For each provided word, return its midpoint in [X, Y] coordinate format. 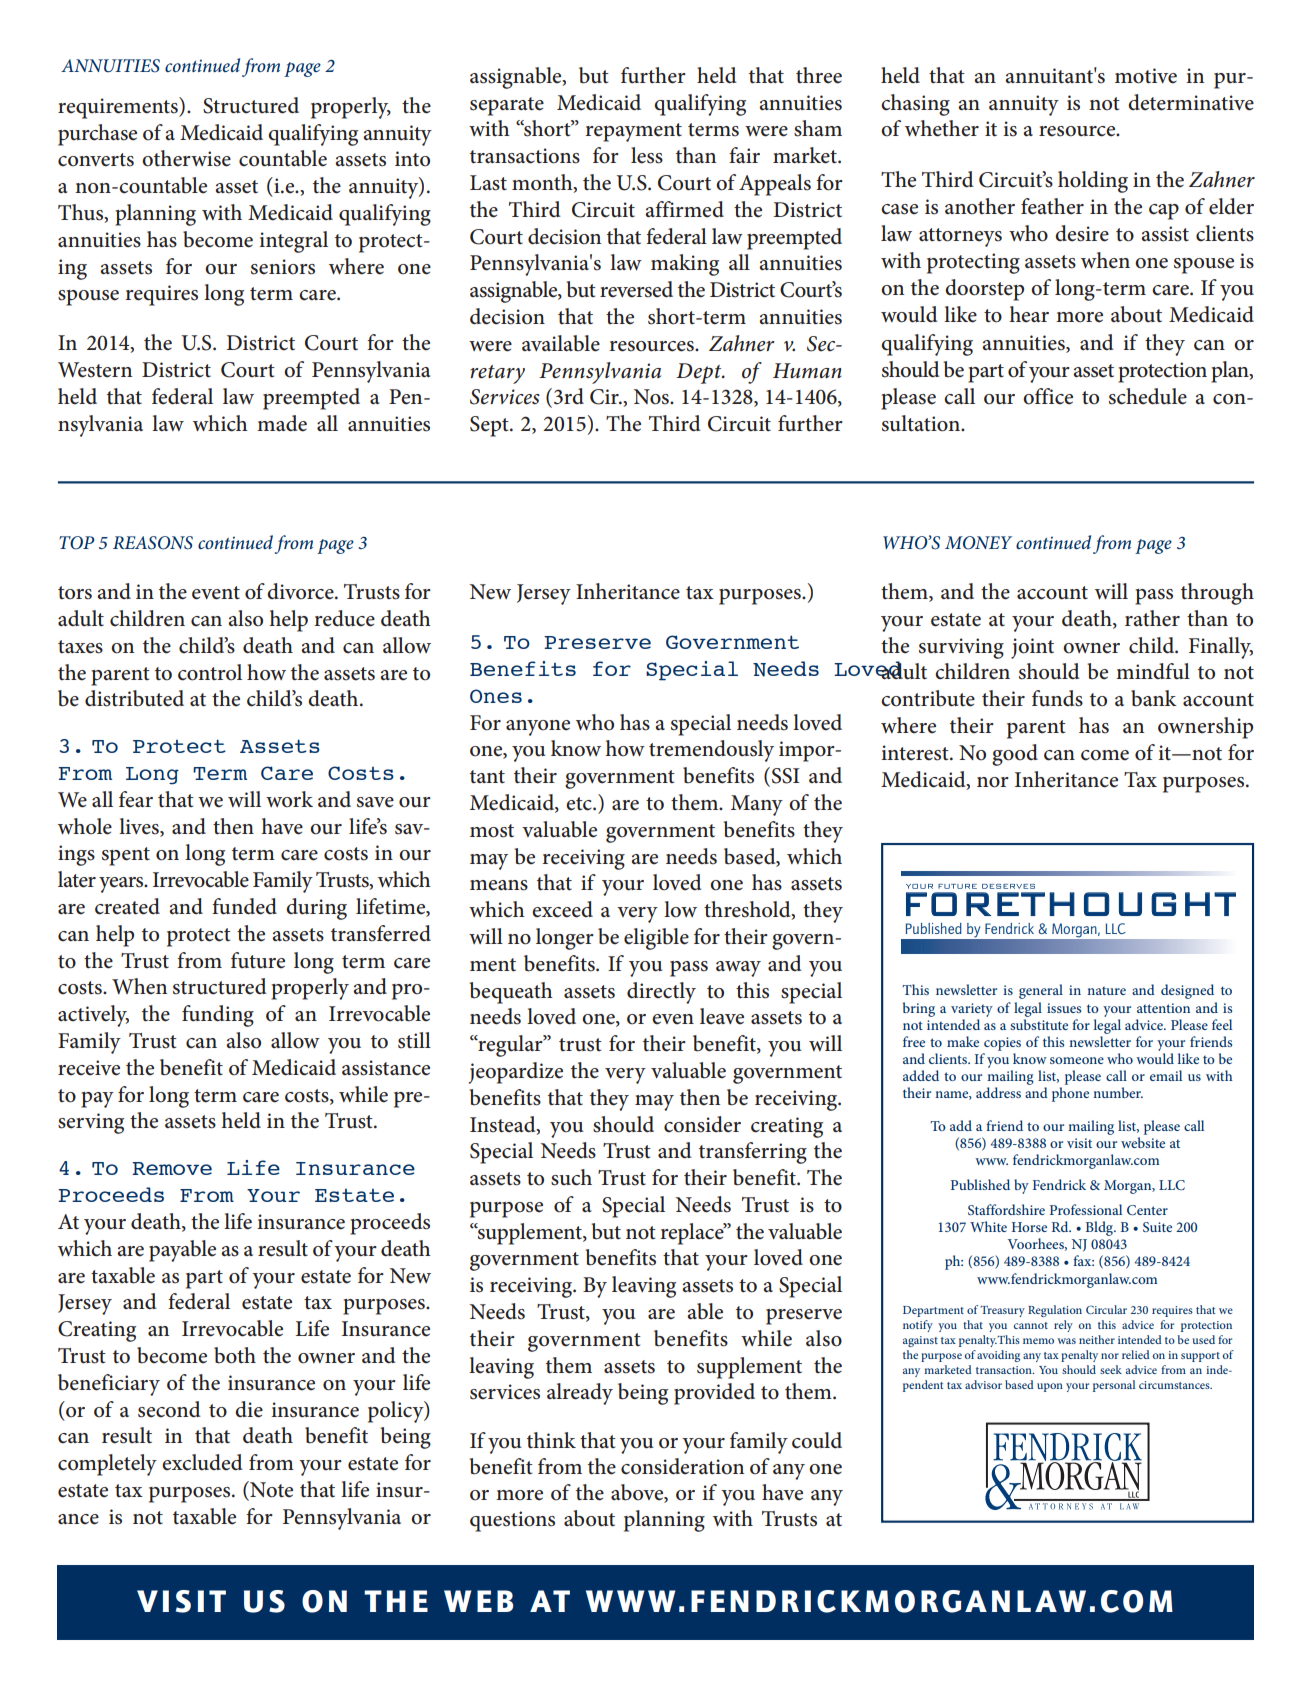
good [1015, 755]
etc [580, 804]
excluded [202, 1462]
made [282, 423]
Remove [172, 1168]
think [551, 1440]
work [289, 799]
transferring [753, 1153]
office [1048, 396]
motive [1146, 76]
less [647, 155]
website [1143, 1142]
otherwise [186, 158]
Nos [652, 397]
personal [1114, 1386]
